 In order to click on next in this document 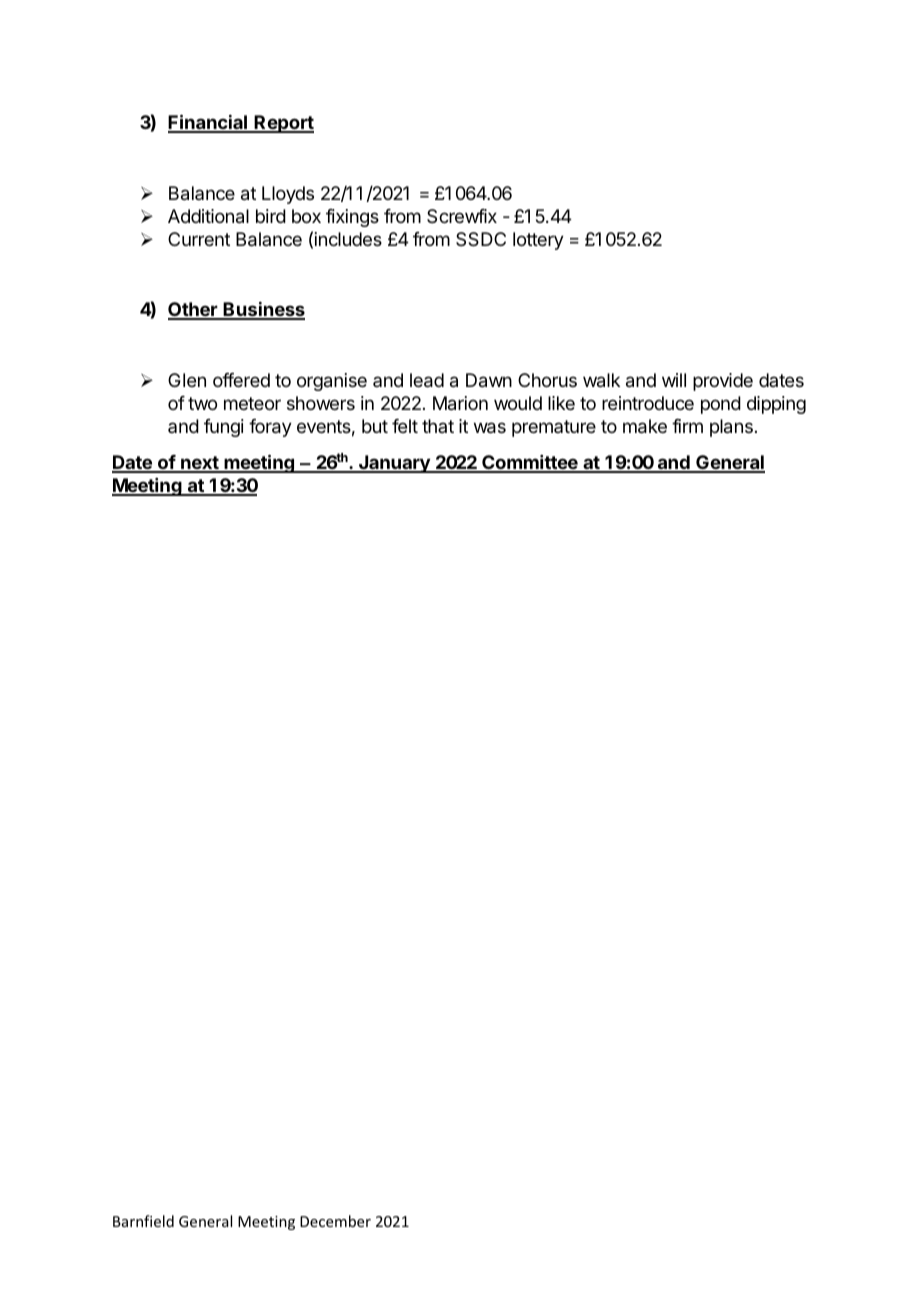, I will do `click(200, 464)`.
